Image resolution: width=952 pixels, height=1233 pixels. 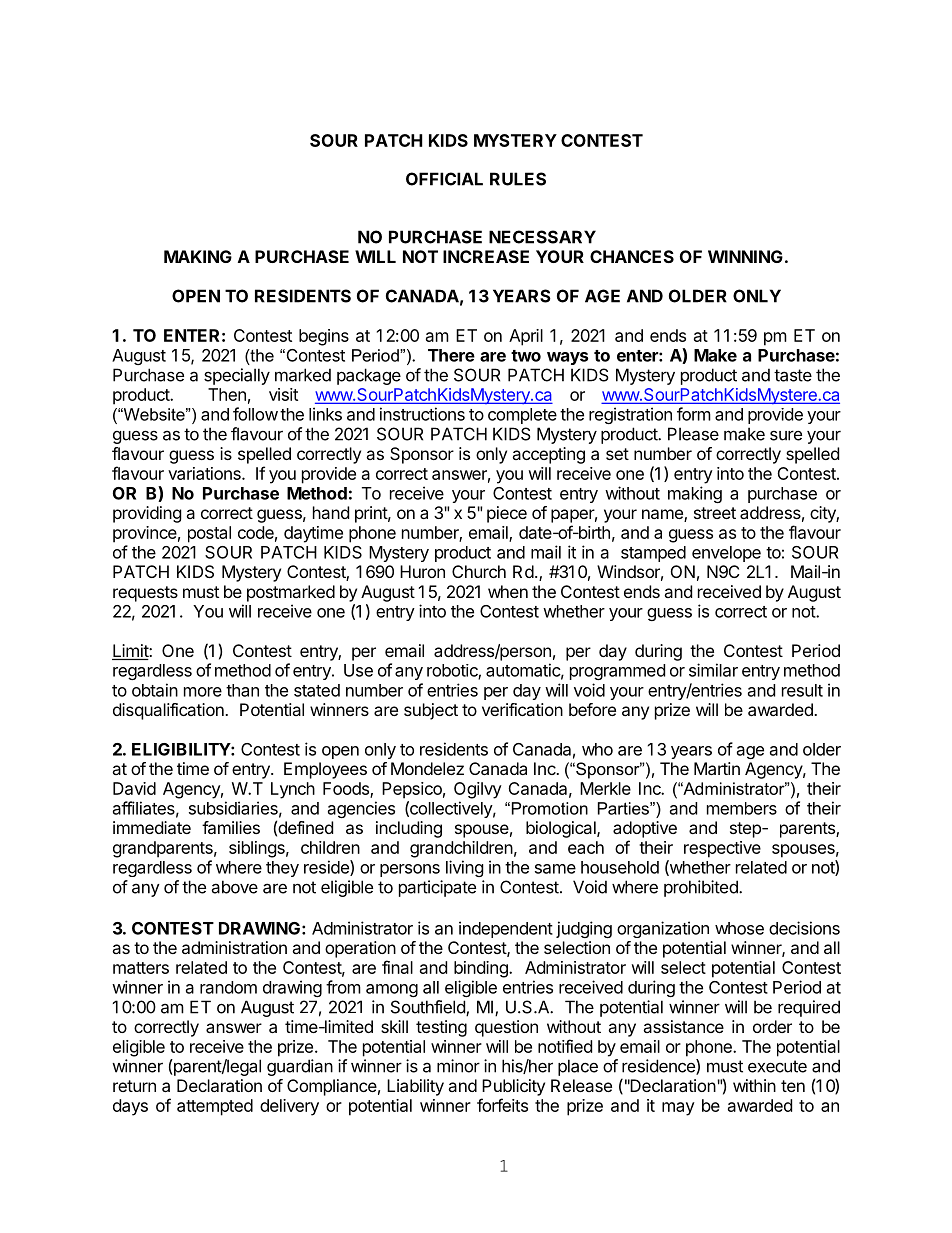 I want to click on OFFICIAL, so click(x=444, y=179).
